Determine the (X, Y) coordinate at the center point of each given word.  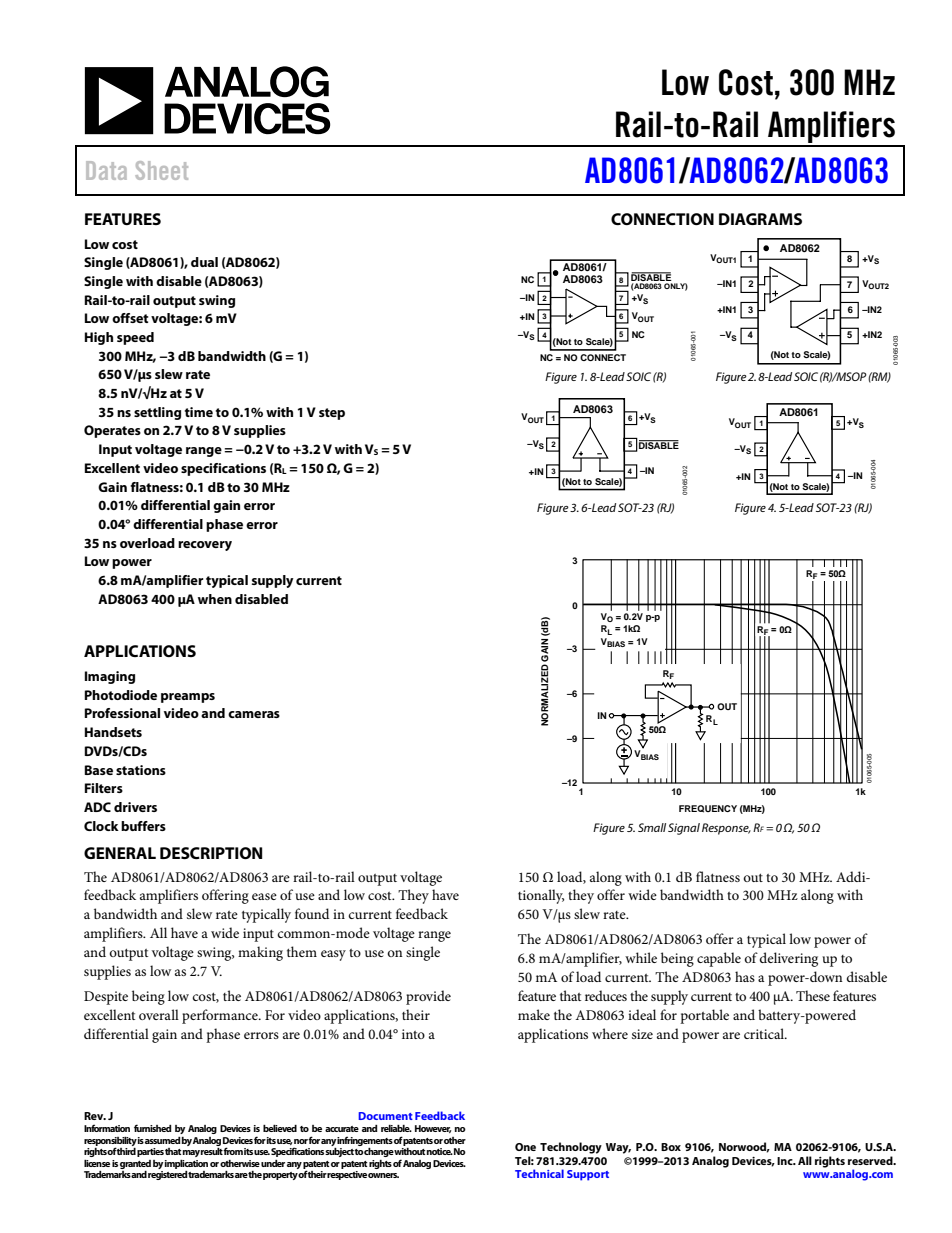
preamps (188, 698)
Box (671, 1147)
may (191, 1153)
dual (204, 262)
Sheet (161, 170)
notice (440, 1151)
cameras (254, 714)
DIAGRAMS (760, 219)
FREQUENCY (708, 809)
